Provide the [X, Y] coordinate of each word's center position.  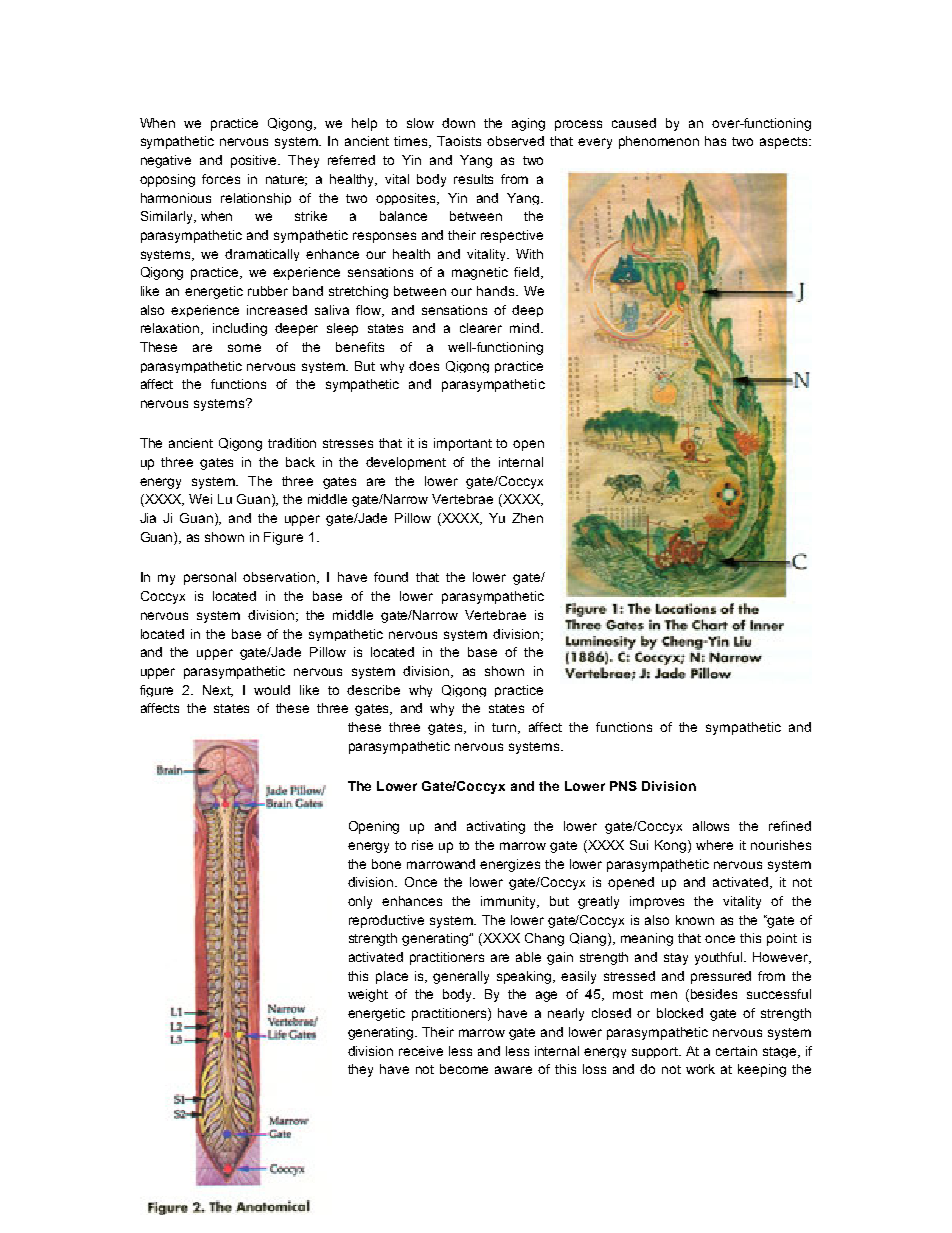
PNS [623, 786]
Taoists [459, 141]
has [715, 141]
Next [218, 691]
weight [368, 995]
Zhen [527, 518]
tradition [292, 443]
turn [505, 728]
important [463, 444]
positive [255, 161]
